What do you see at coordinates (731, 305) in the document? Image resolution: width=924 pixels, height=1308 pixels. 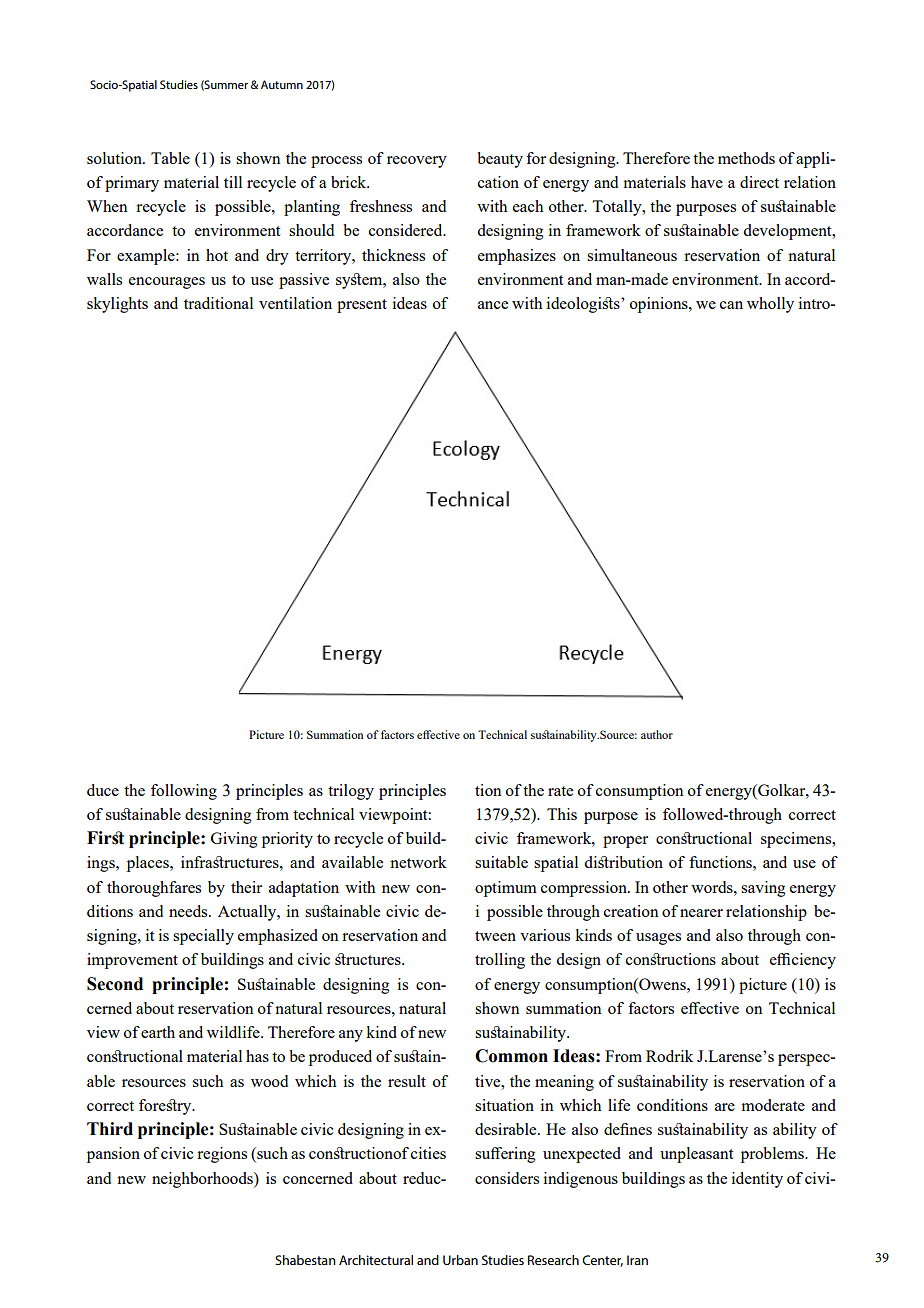 I see `can` at bounding box center [731, 305].
